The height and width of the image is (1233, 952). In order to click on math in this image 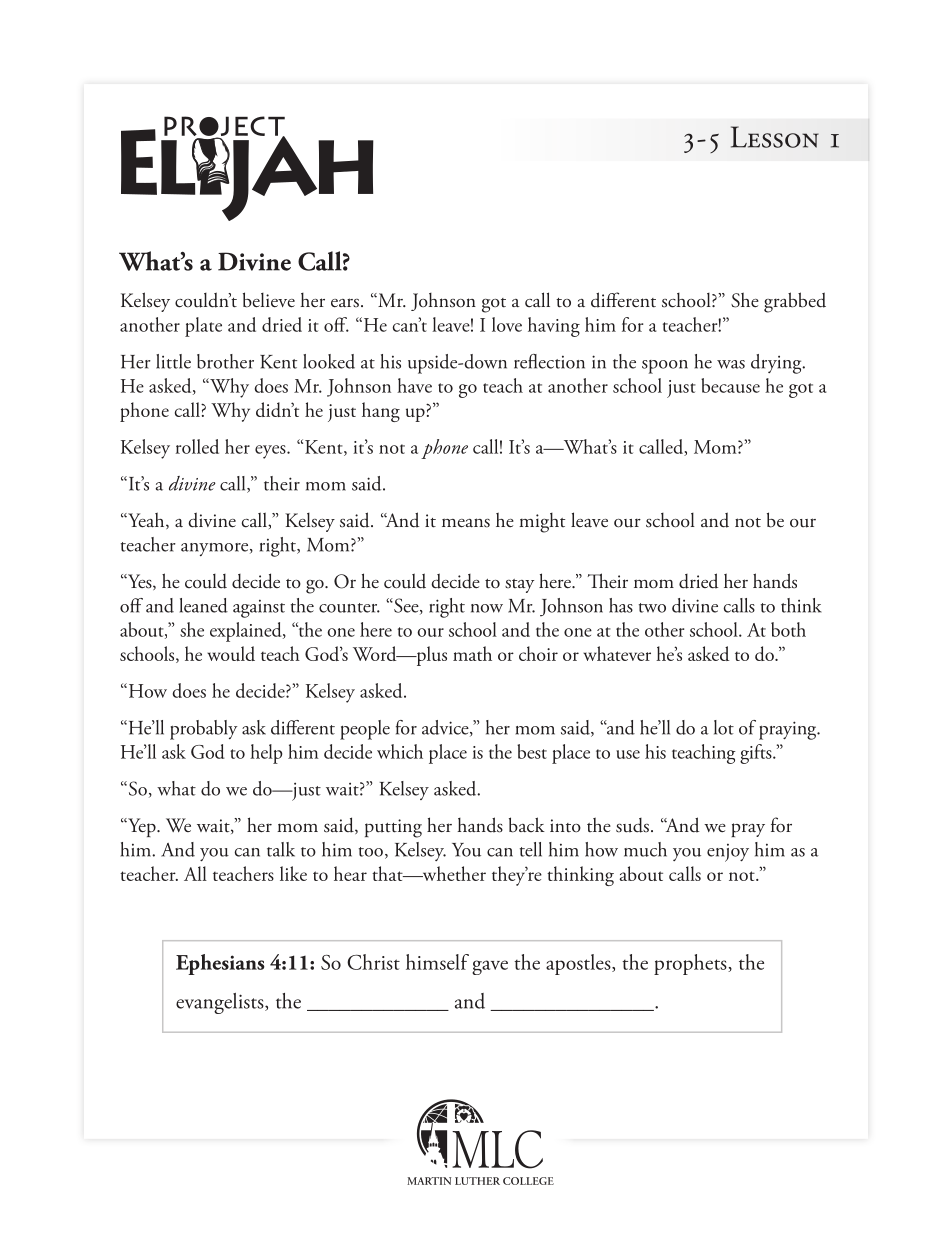, I will do `click(472, 653)`.
